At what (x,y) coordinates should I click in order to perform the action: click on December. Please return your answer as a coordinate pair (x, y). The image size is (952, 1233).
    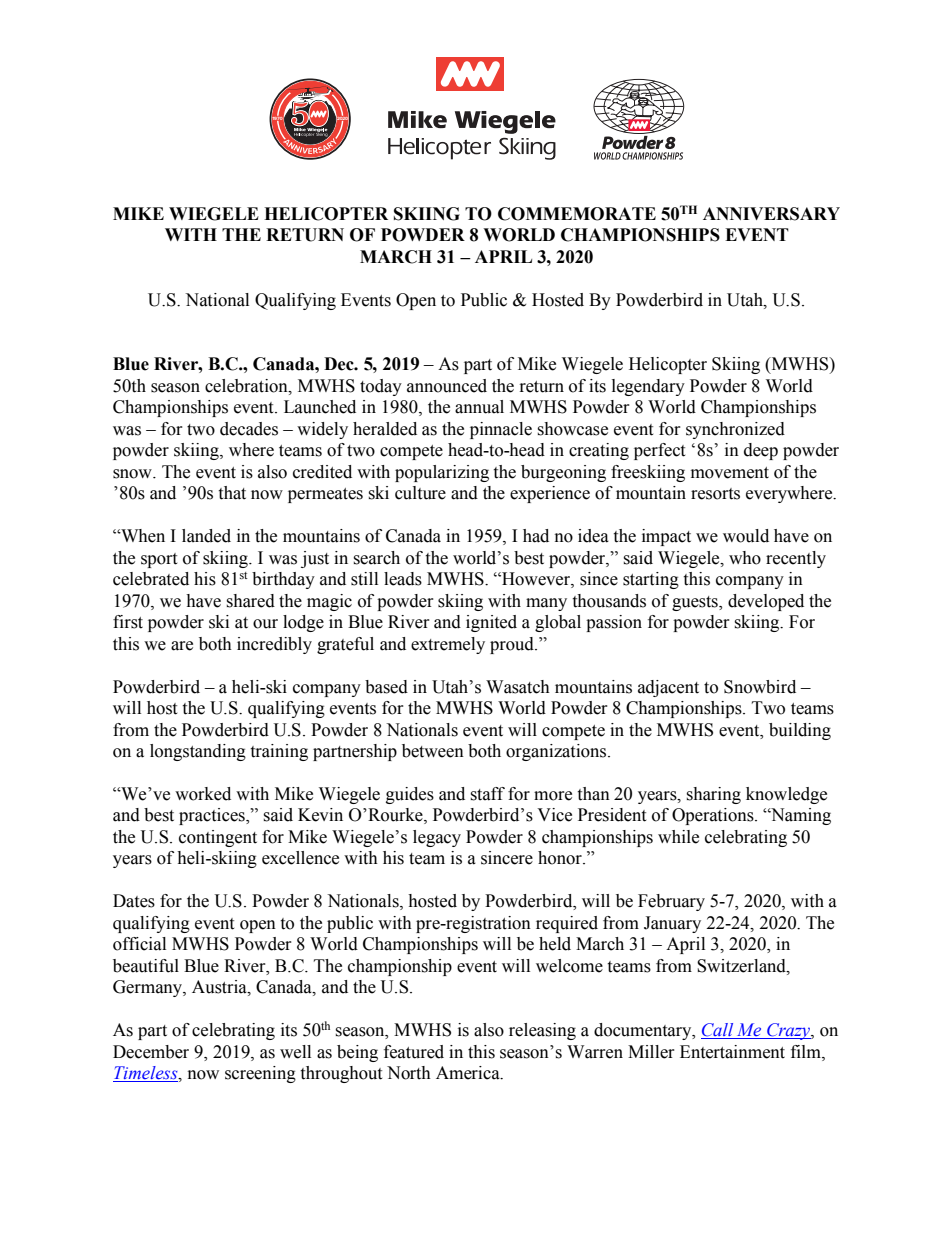
    Looking at the image, I should click on (151, 1052).
